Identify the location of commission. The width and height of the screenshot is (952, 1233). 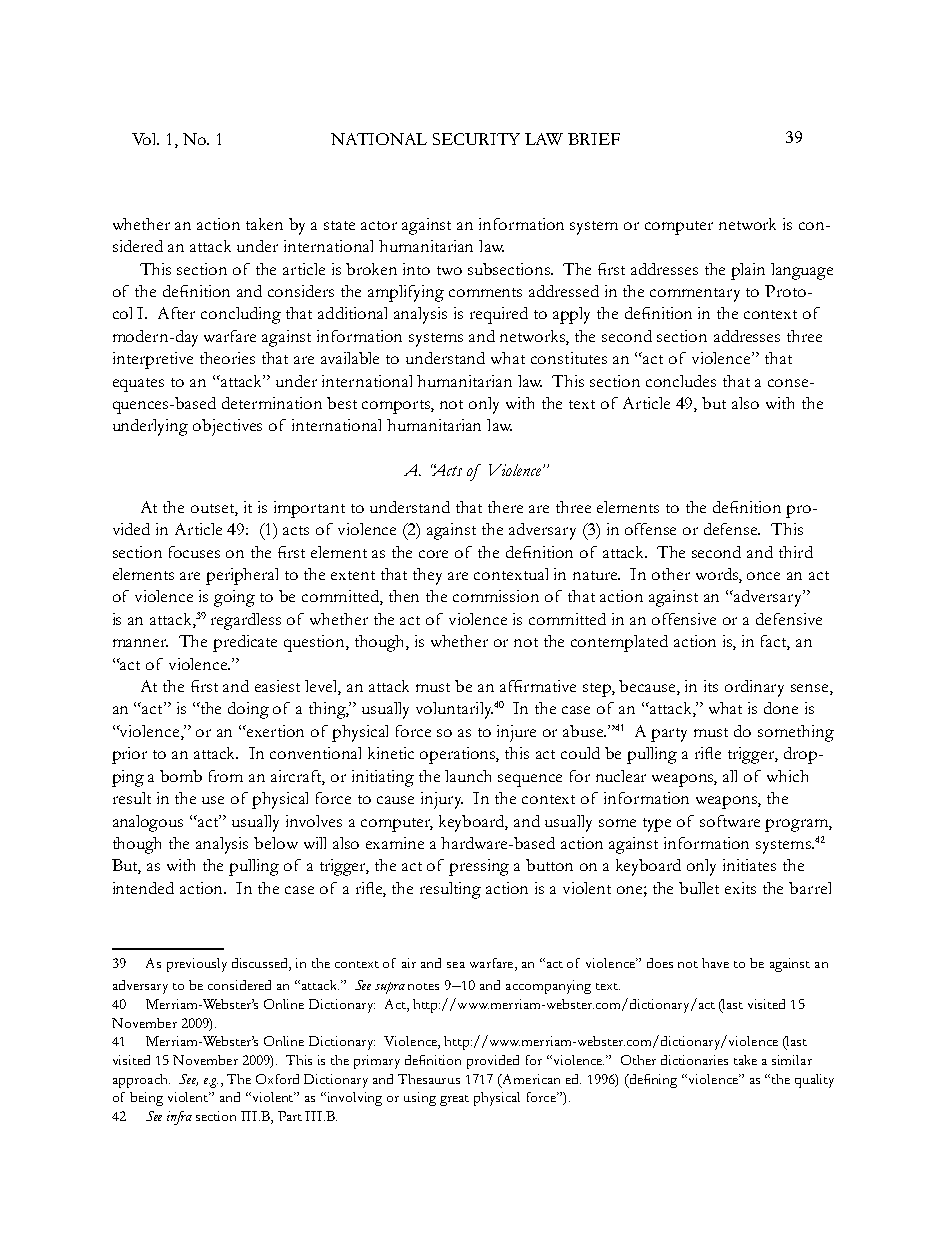
(496, 596).
